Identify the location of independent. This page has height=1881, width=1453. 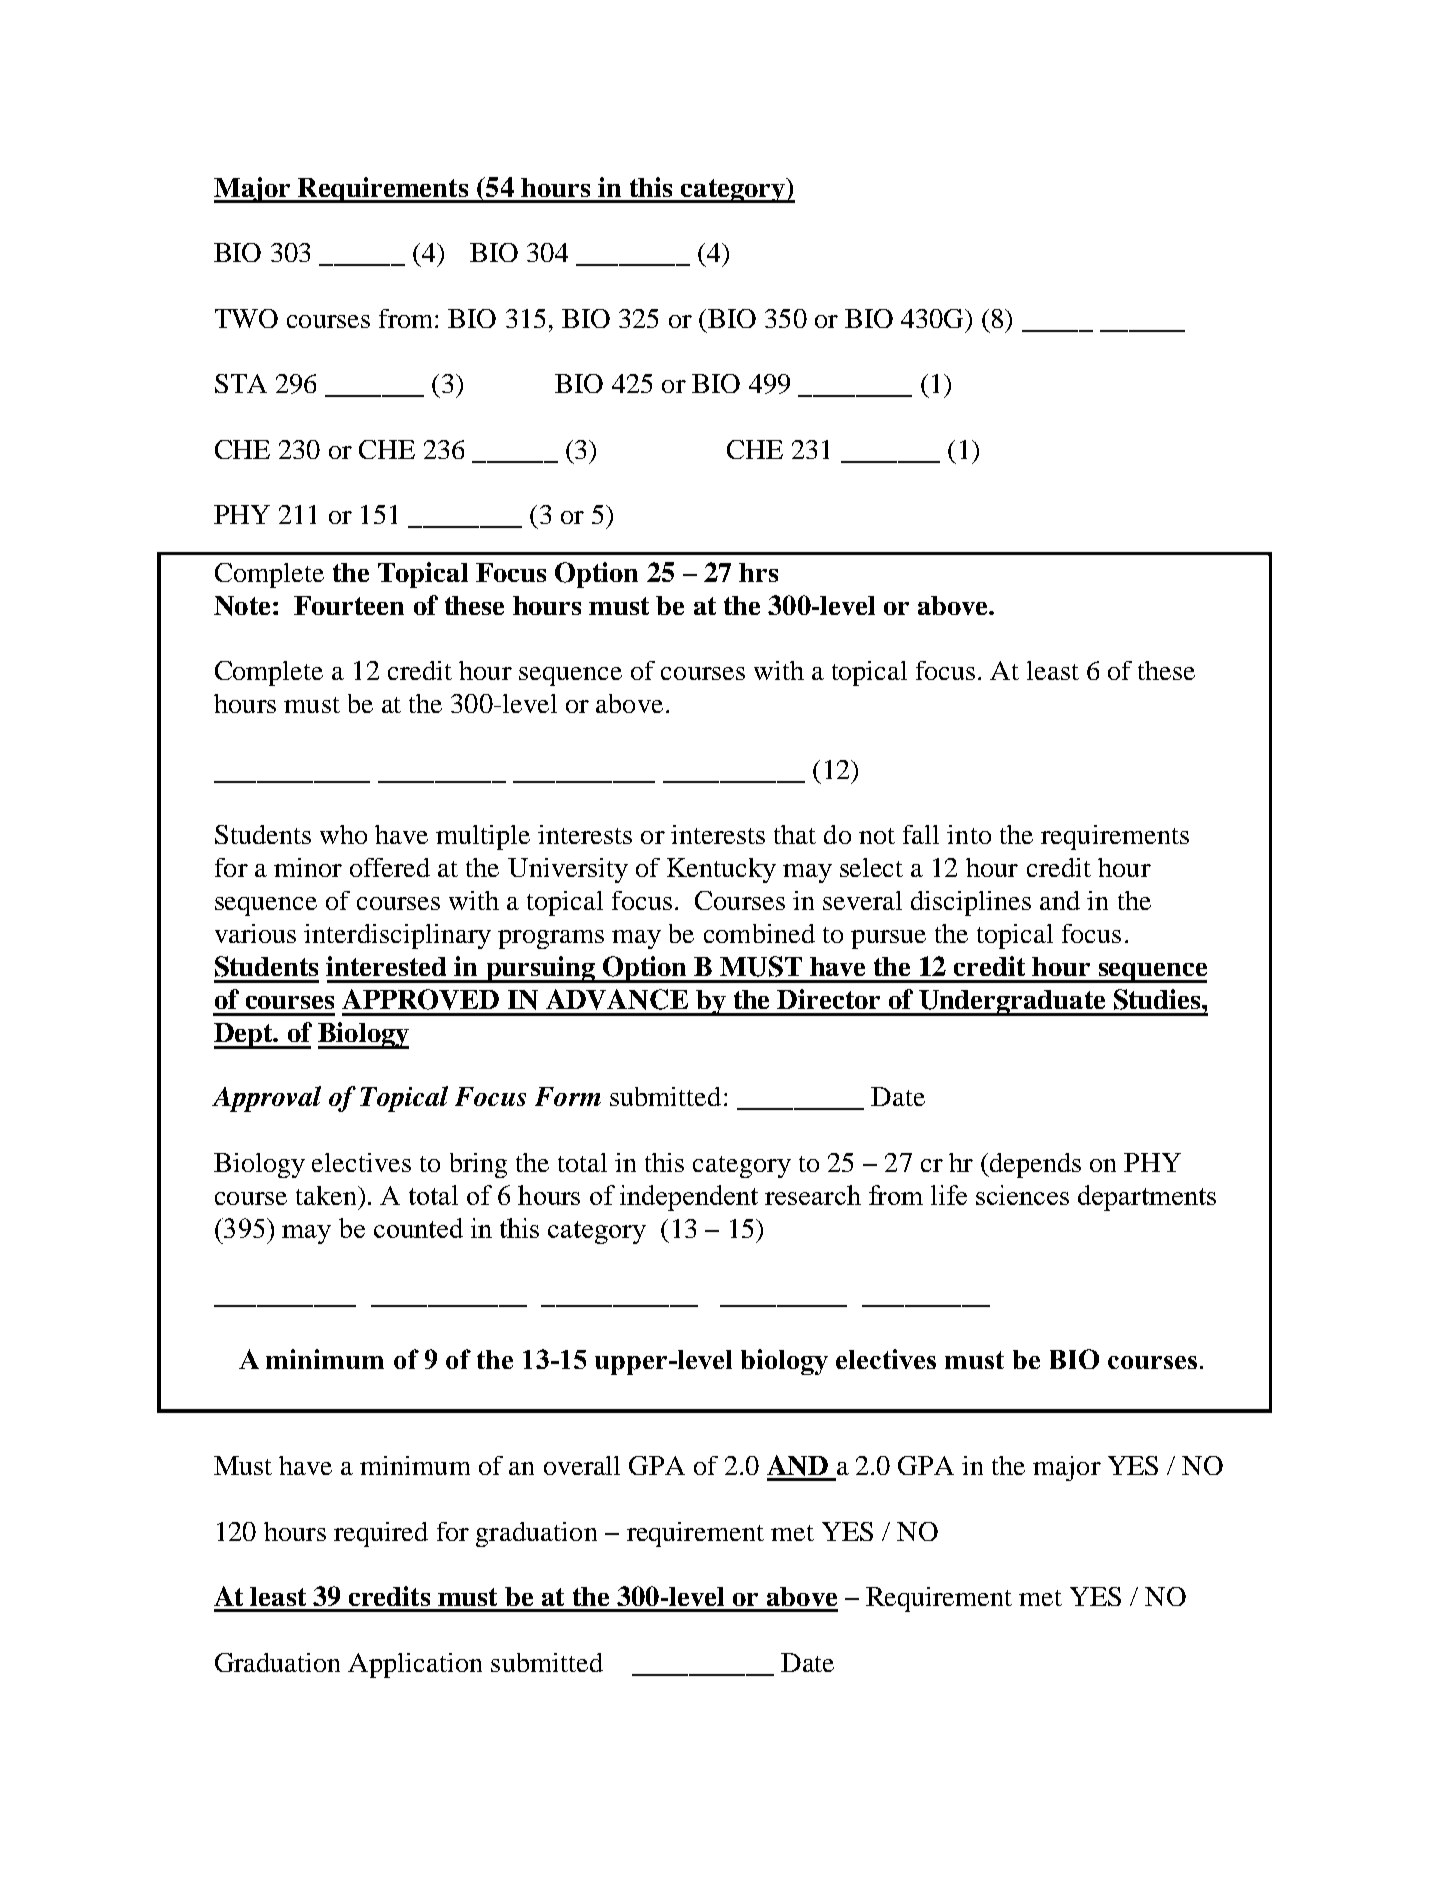
(689, 1198).
